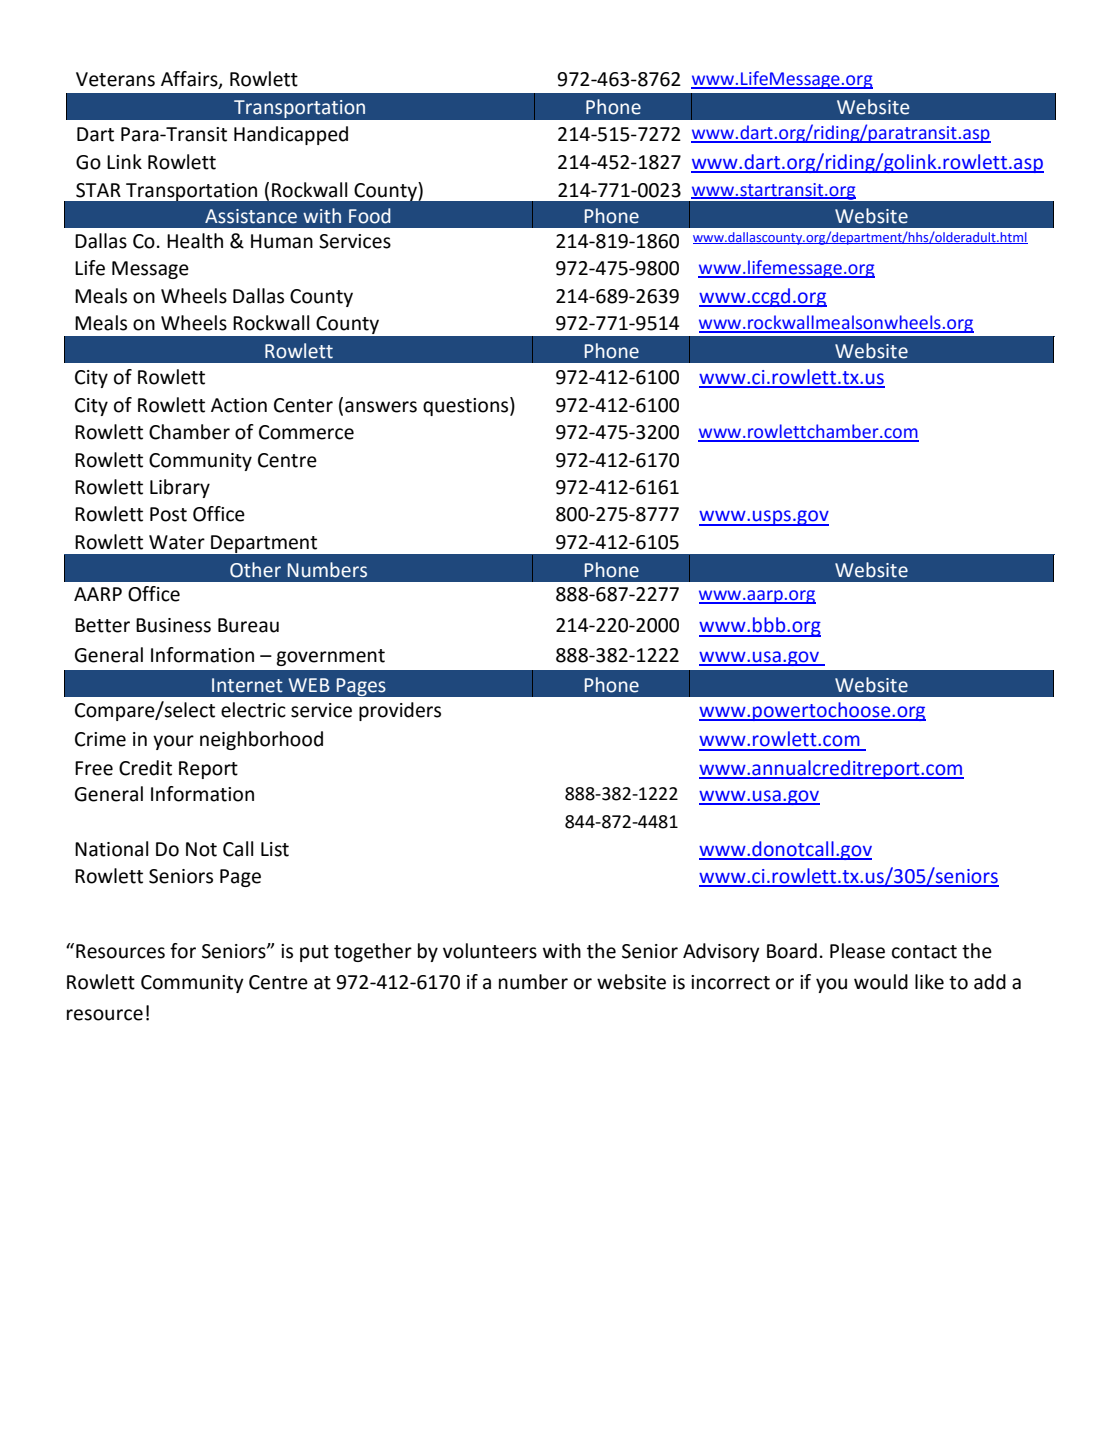 The image size is (1116, 1444). Describe the element at coordinates (370, 216) in the document. I see `Food` at that location.
